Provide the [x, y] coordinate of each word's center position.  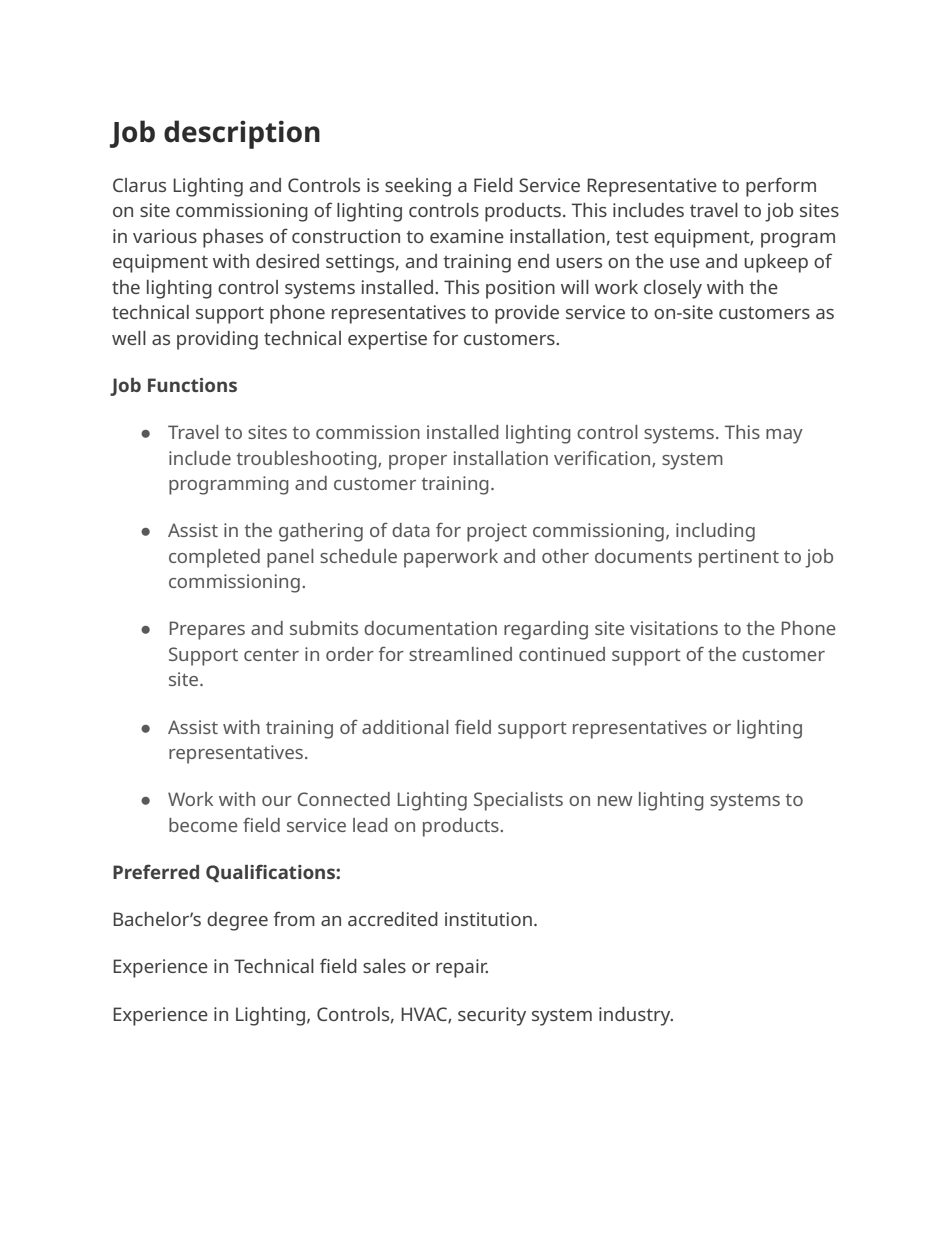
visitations [674, 628]
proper [418, 462]
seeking [418, 187]
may [784, 436]
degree [237, 921]
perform [781, 187]
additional [405, 727]
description [242, 134]
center [271, 655]
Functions [192, 385]
